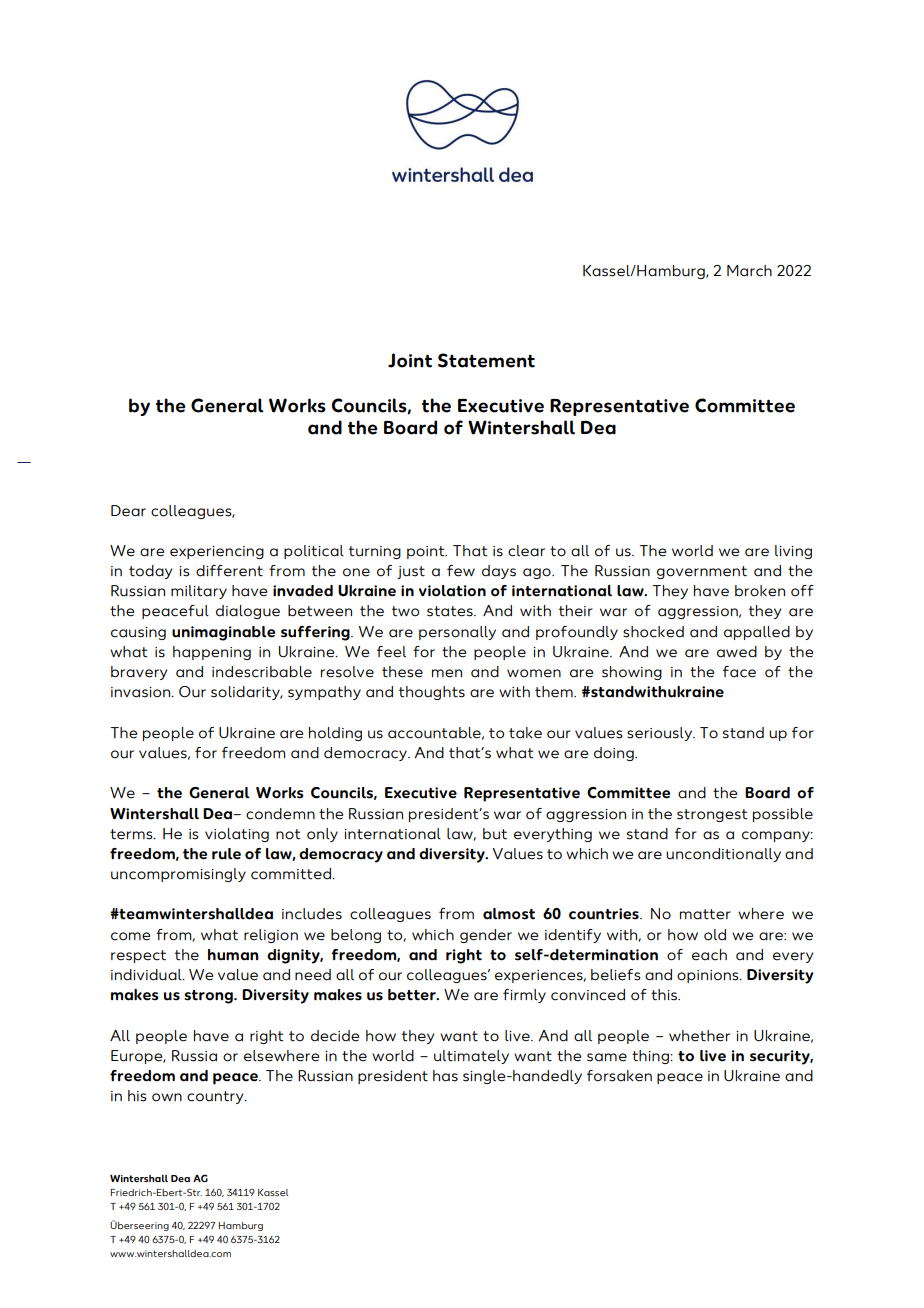  What do you see at coordinates (216, 1097) in the document?
I see `country` at bounding box center [216, 1097].
